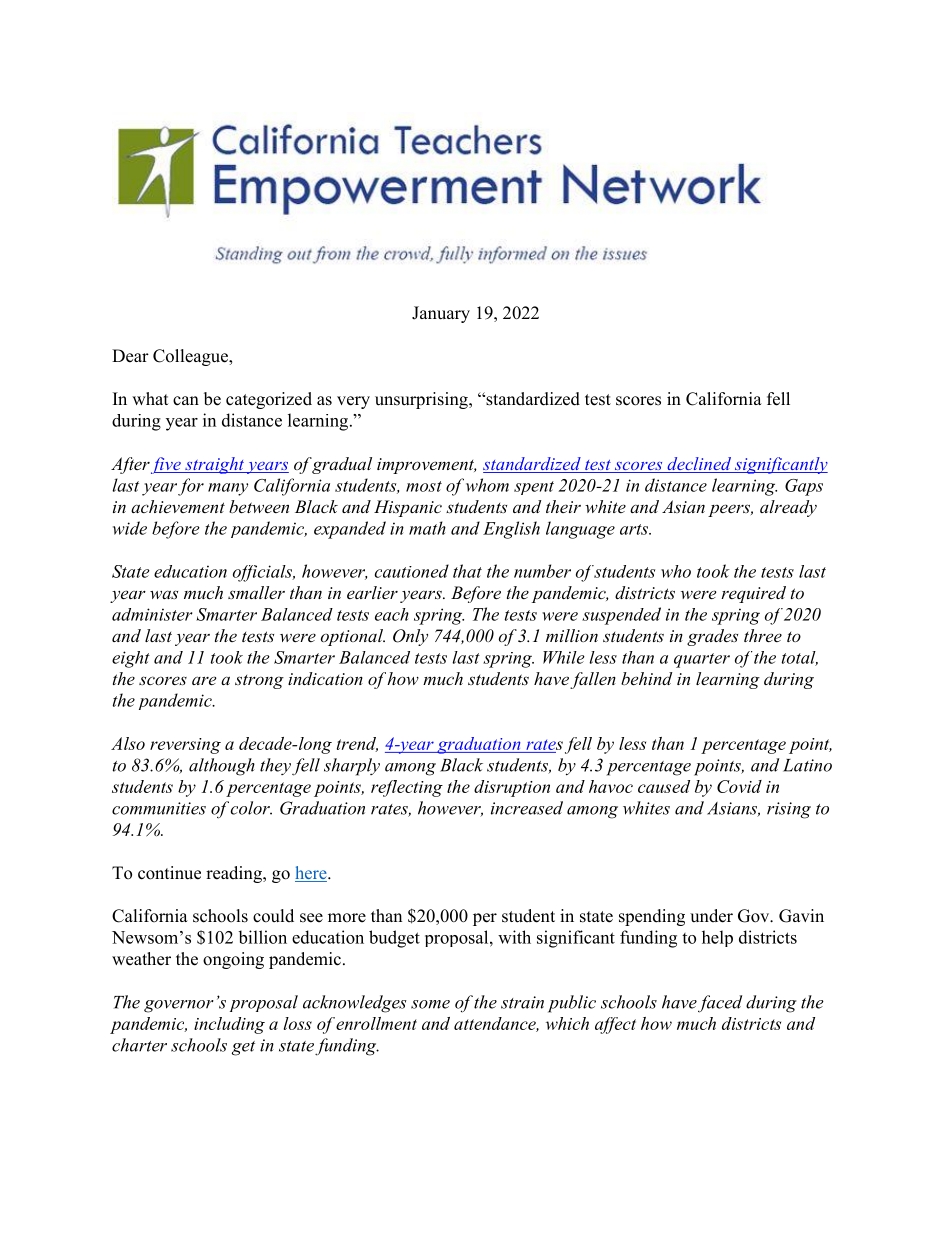 The width and height of the page is (952, 1233). What do you see at coordinates (699, 465) in the page?
I see `declined` at bounding box center [699, 465].
